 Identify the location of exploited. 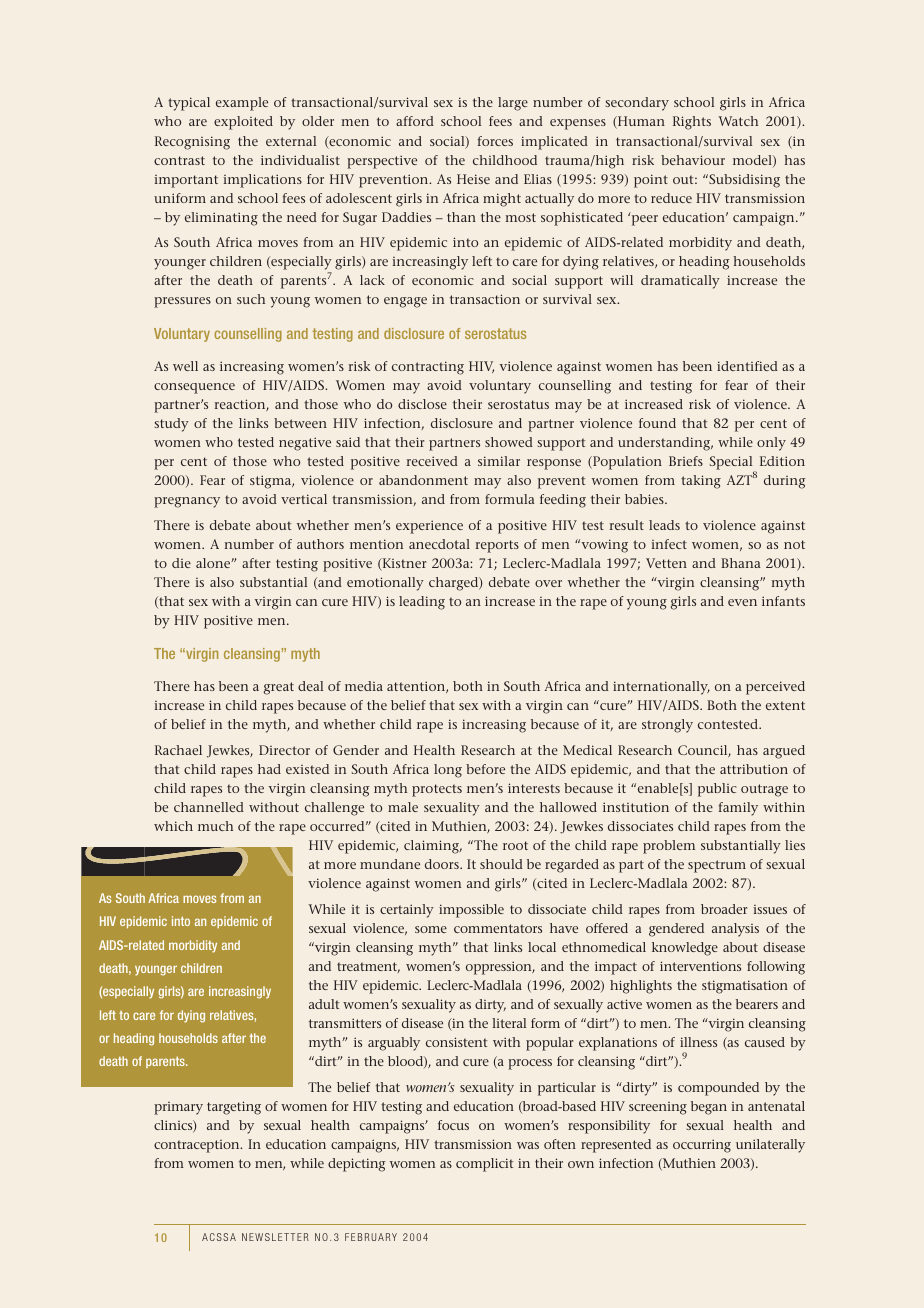
(243, 123).
